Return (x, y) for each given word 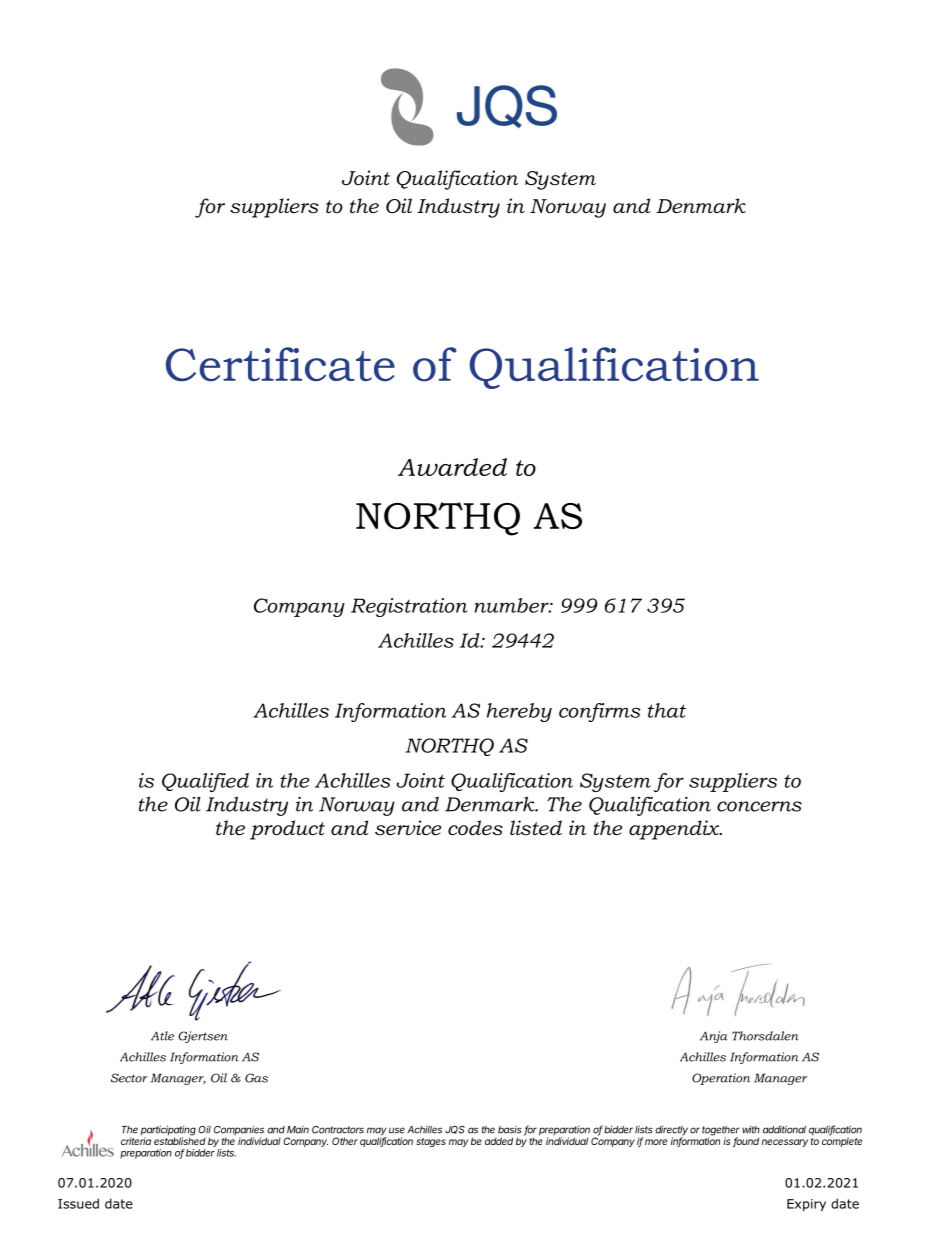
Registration (409, 607)
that (667, 710)
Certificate (280, 364)
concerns (759, 806)
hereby (519, 712)
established (180, 1140)
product (287, 830)
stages (431, 1142)
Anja (714, 1037)
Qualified (205, 782)
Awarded (452, 467)
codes (475, 828)
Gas (256, 1078)
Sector (129, 1078)
